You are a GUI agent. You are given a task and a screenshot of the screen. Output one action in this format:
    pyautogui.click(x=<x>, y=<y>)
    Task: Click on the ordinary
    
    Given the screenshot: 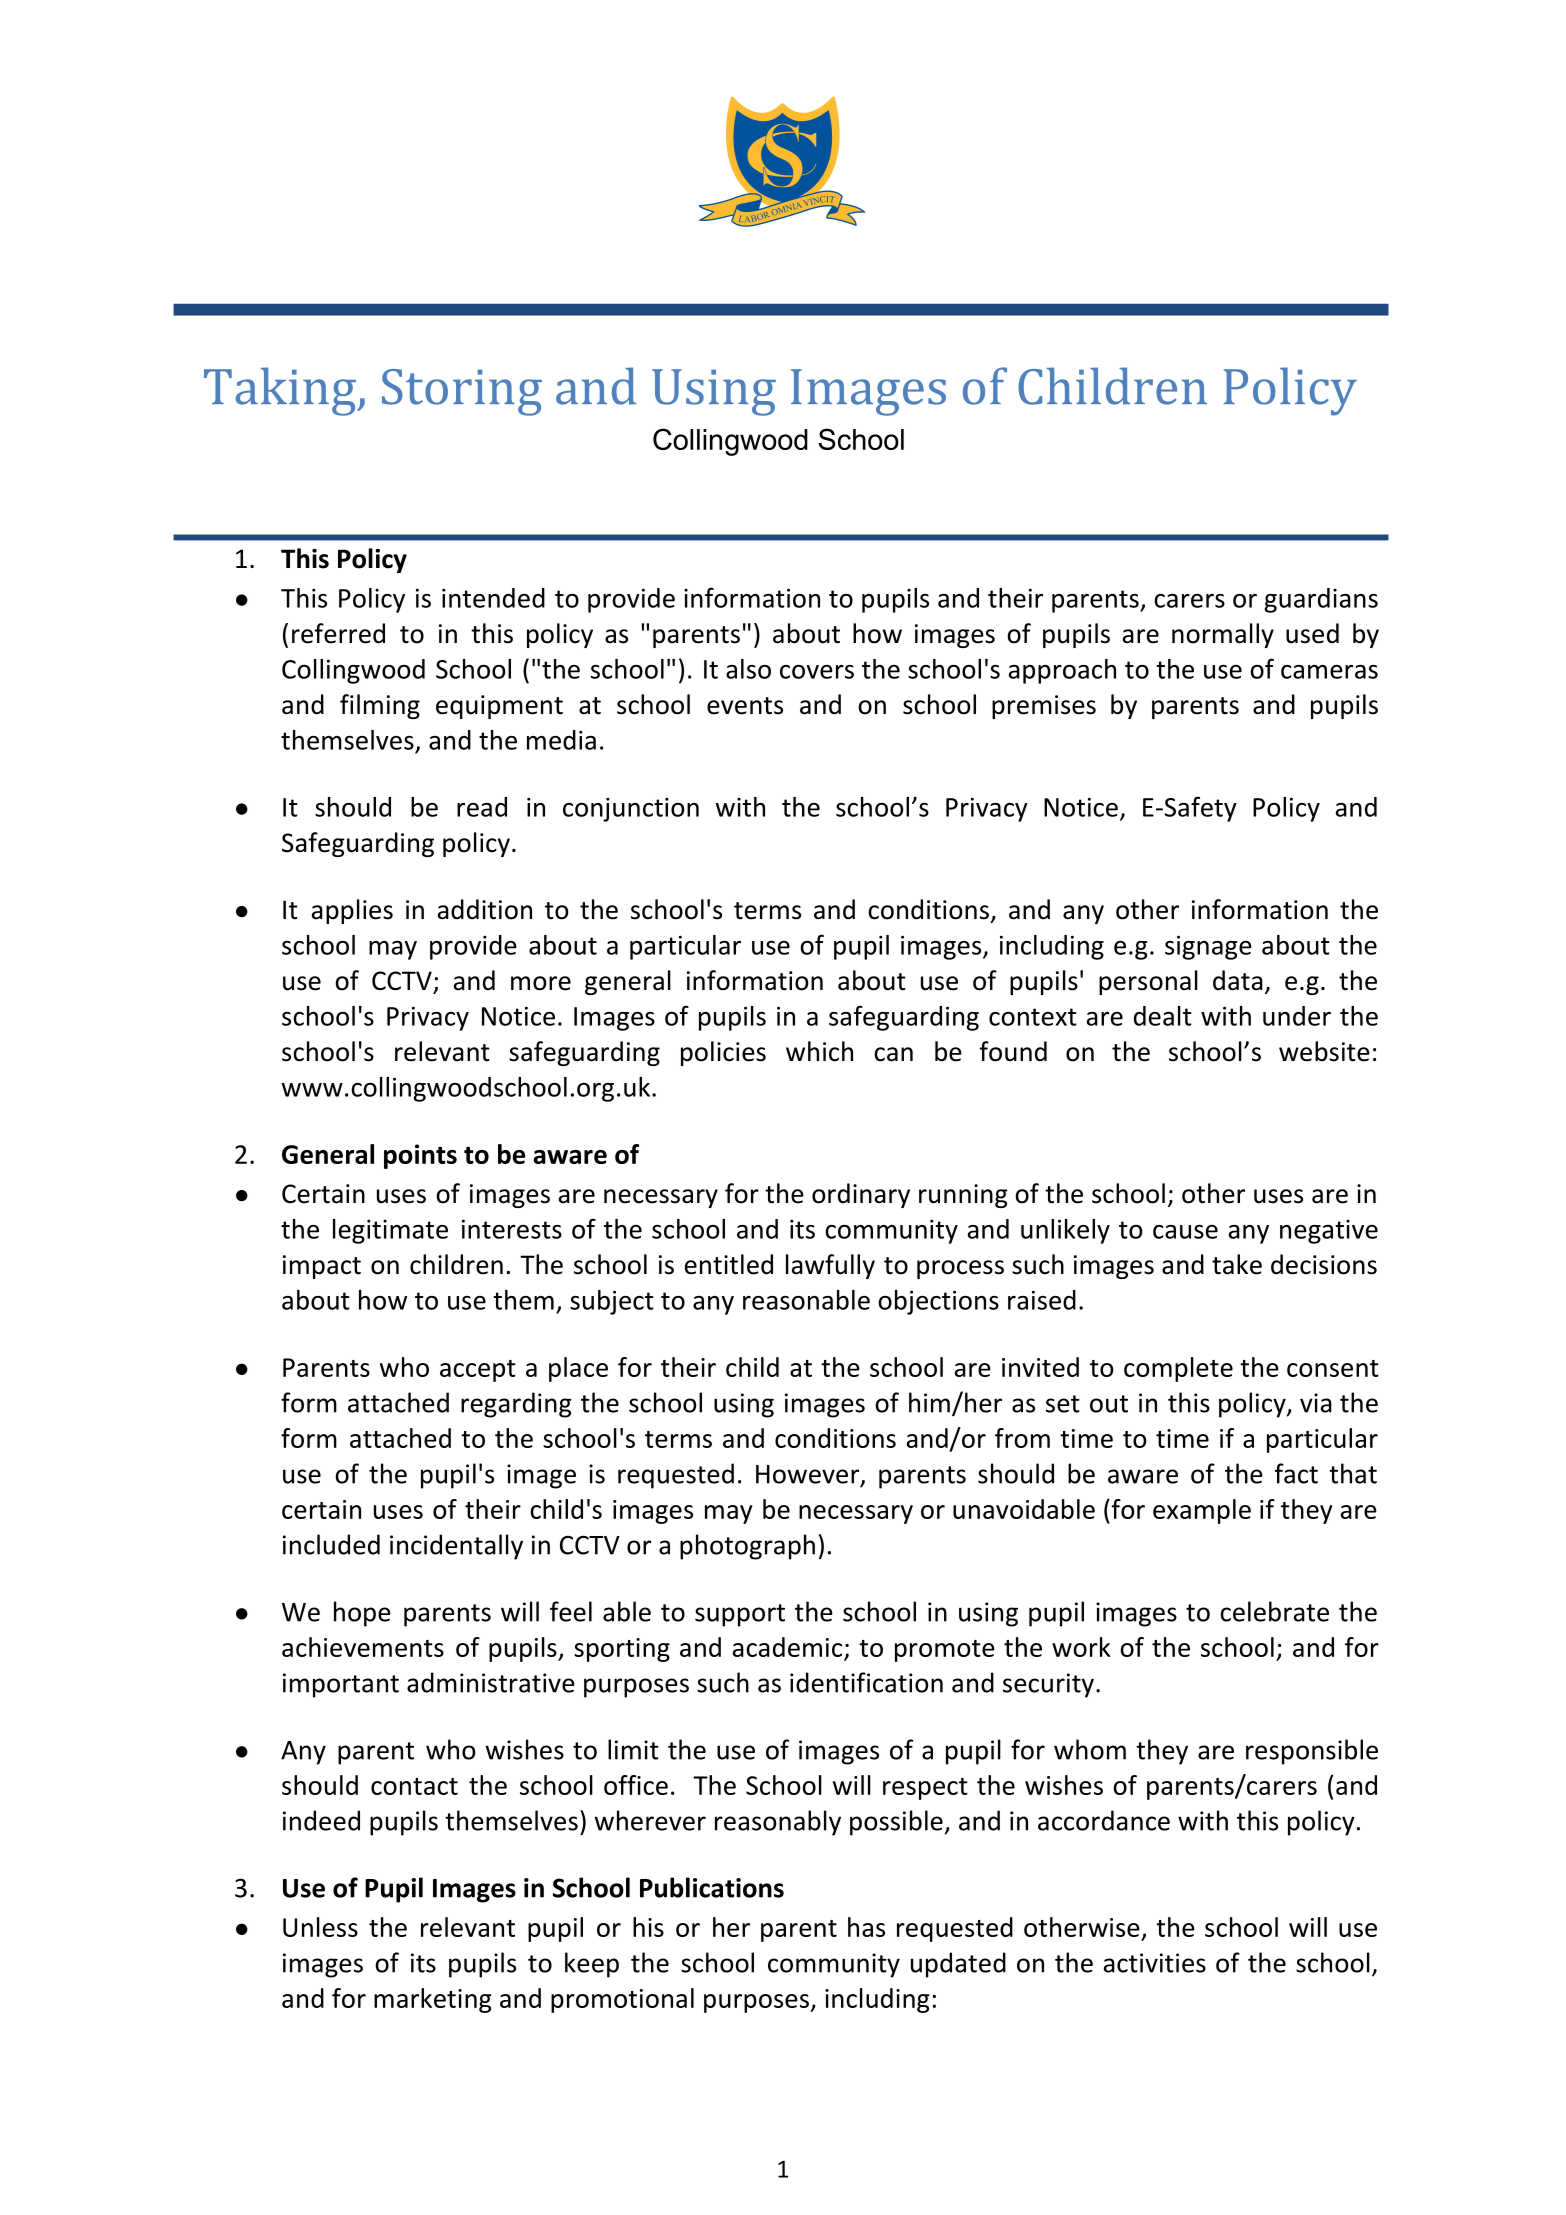 What is the action you would take?
    pyautogui.click(x=861, y=1195)
